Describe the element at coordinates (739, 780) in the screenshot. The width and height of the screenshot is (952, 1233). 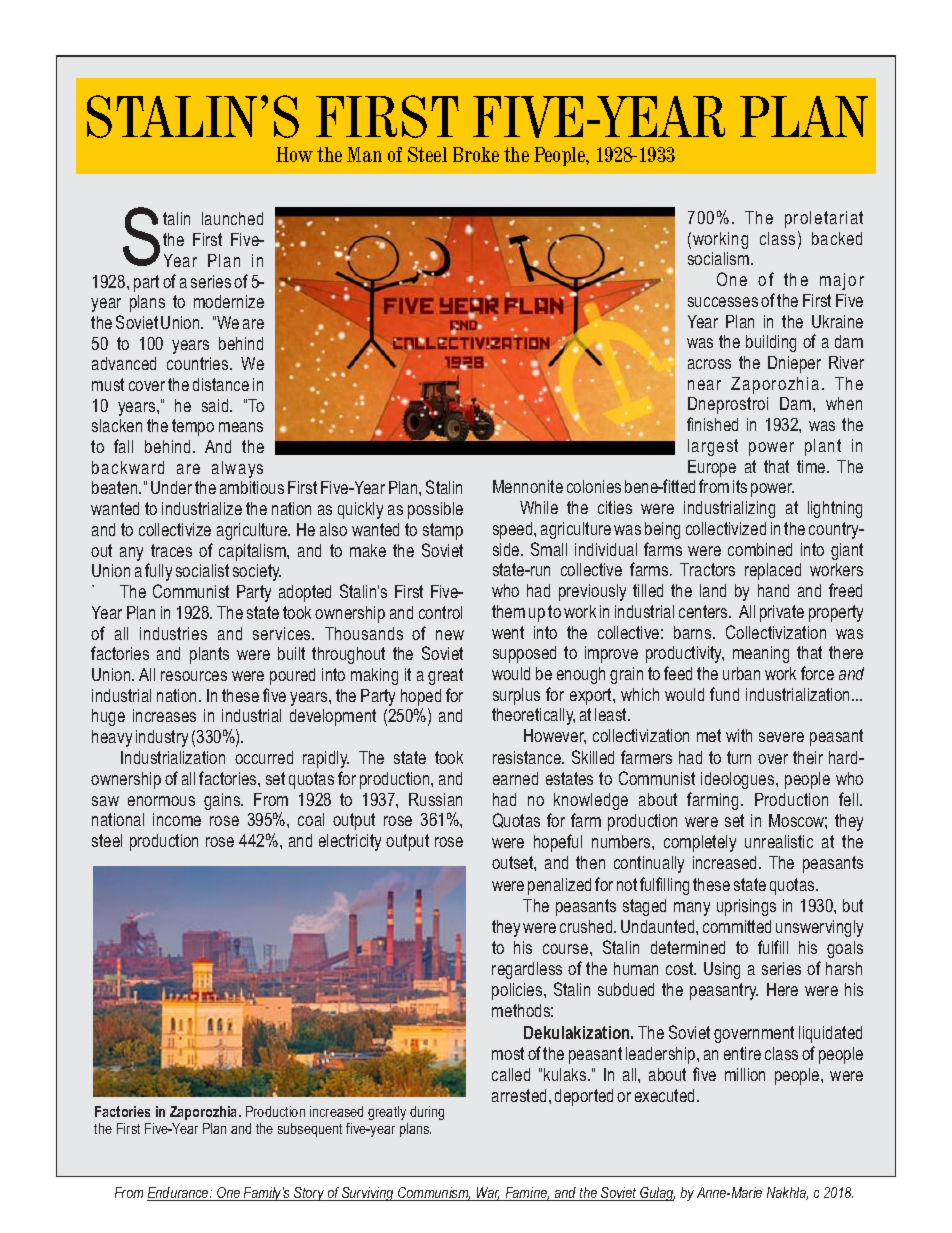
I see `ideologues` at that location.
